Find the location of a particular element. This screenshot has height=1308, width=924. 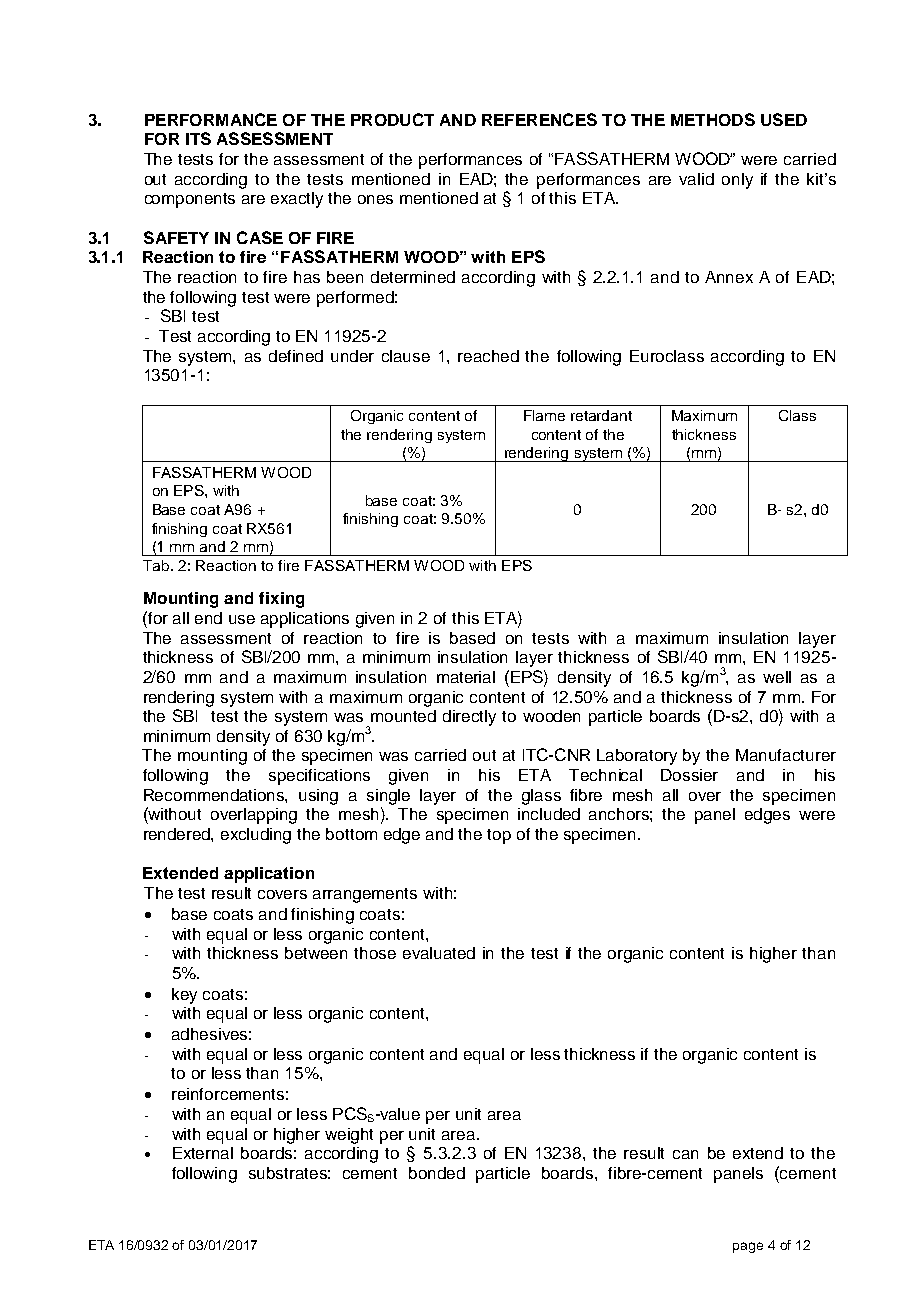

evaluated is located at coordinates (439, 953).
